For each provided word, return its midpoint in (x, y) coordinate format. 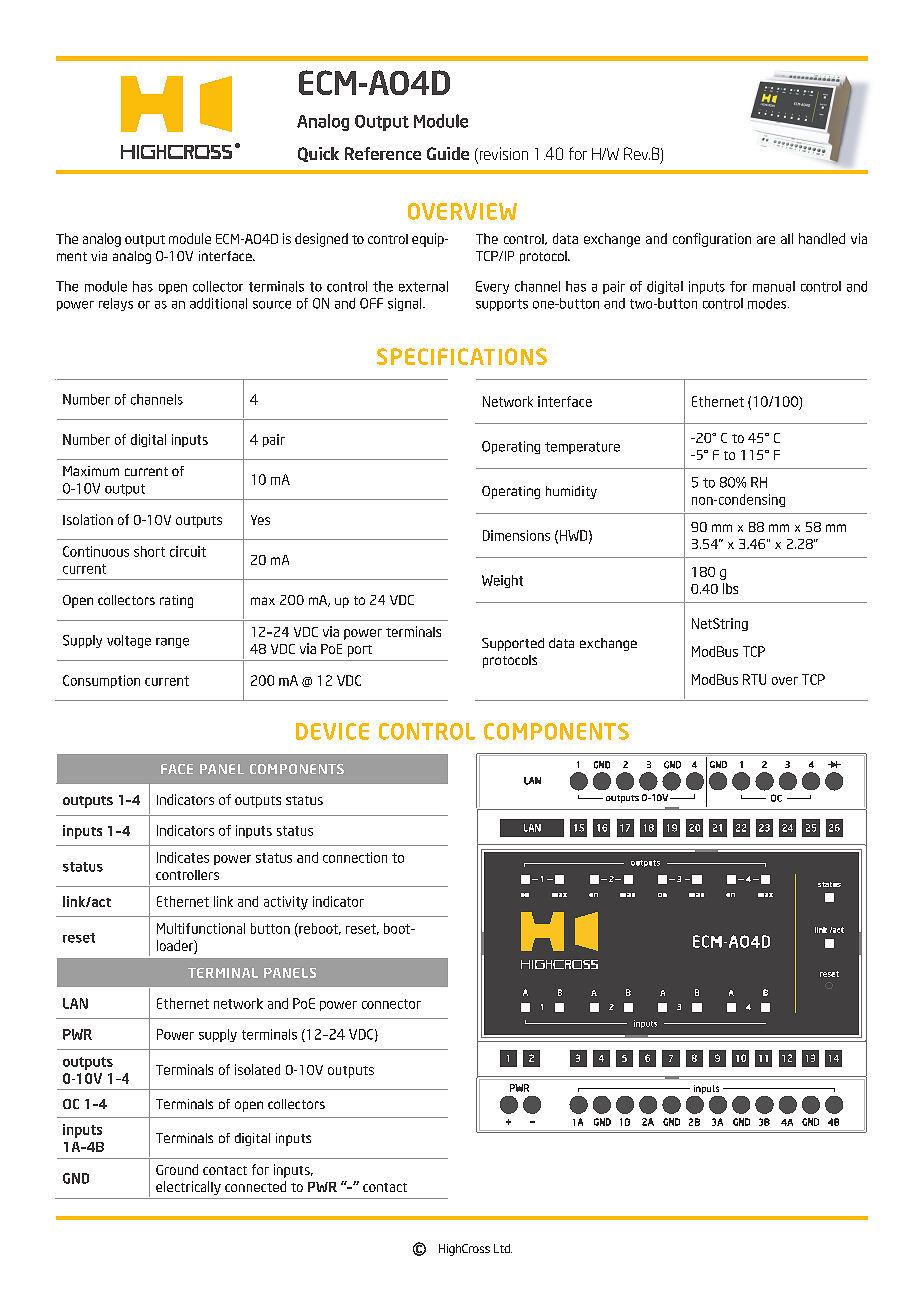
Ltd (503, 1248)
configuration (712, 240)
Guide (448, 153)
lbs (730, 588)
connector (391, 1004)
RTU (754, 679)
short (149, 551)
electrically (188, 1188)
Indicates (183, 857)
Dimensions (516, 535)
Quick (318, 154)
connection (355, 857)
